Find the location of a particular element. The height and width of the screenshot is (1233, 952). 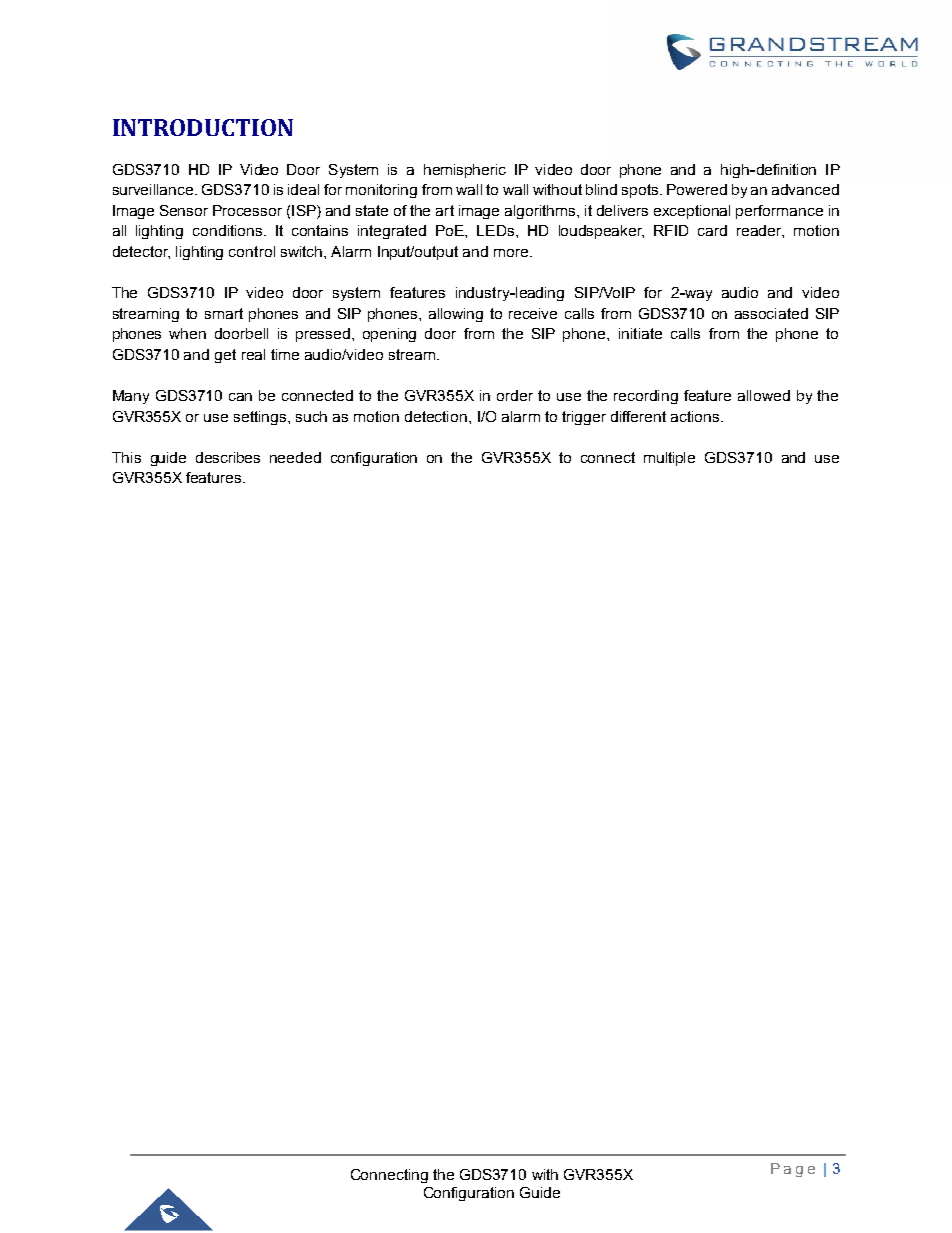

more is located at coordinates (512, 253).
